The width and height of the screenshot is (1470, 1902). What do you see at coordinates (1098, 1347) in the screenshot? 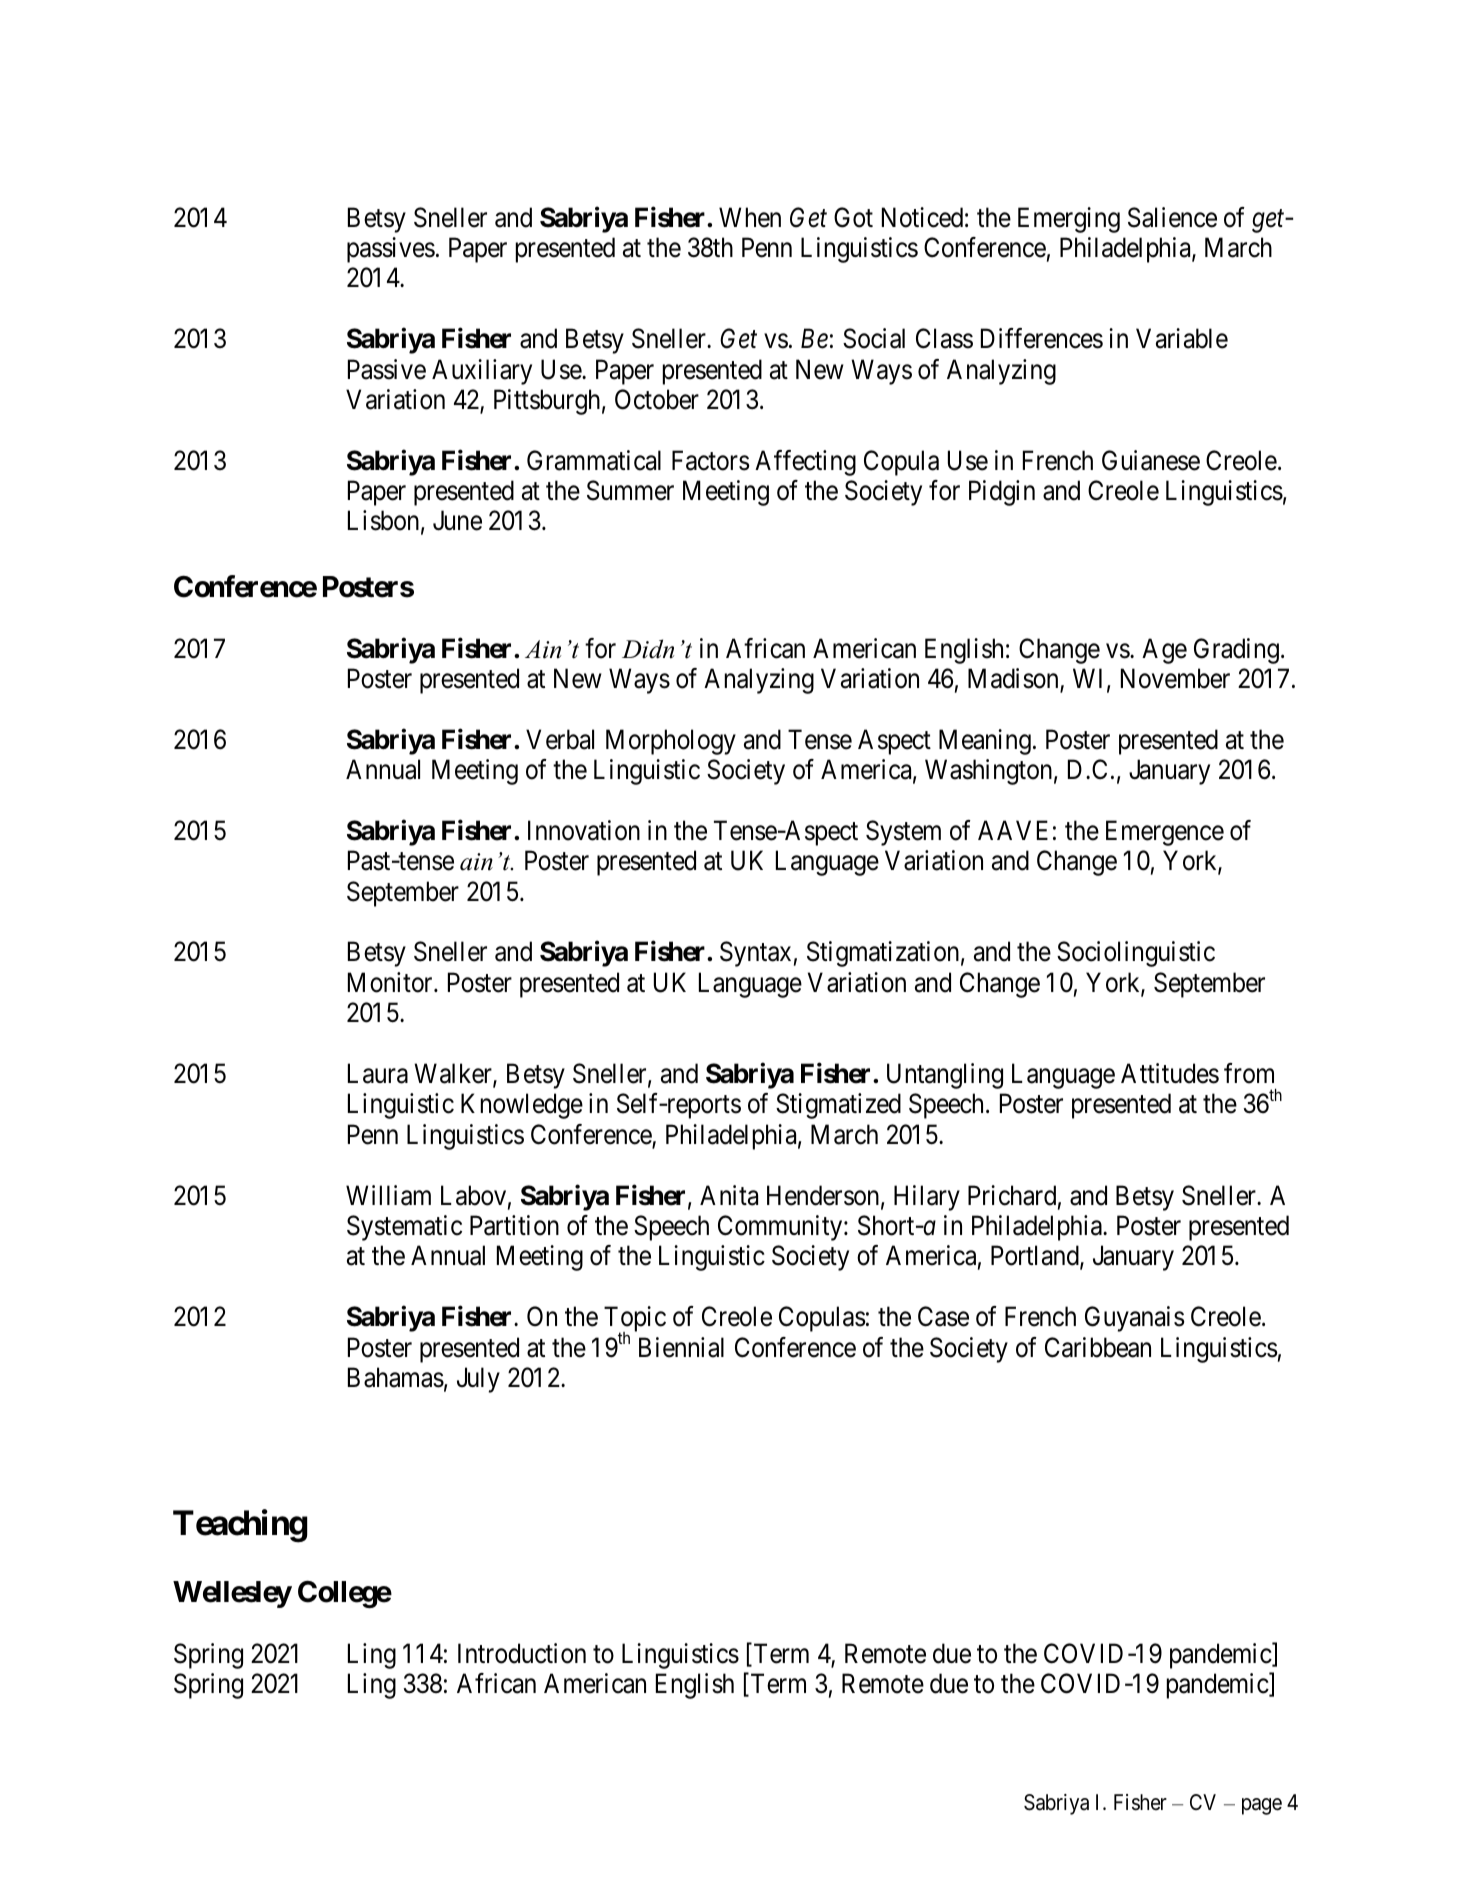
I see `Caribbean` at bounding box center [1098, 1347].
